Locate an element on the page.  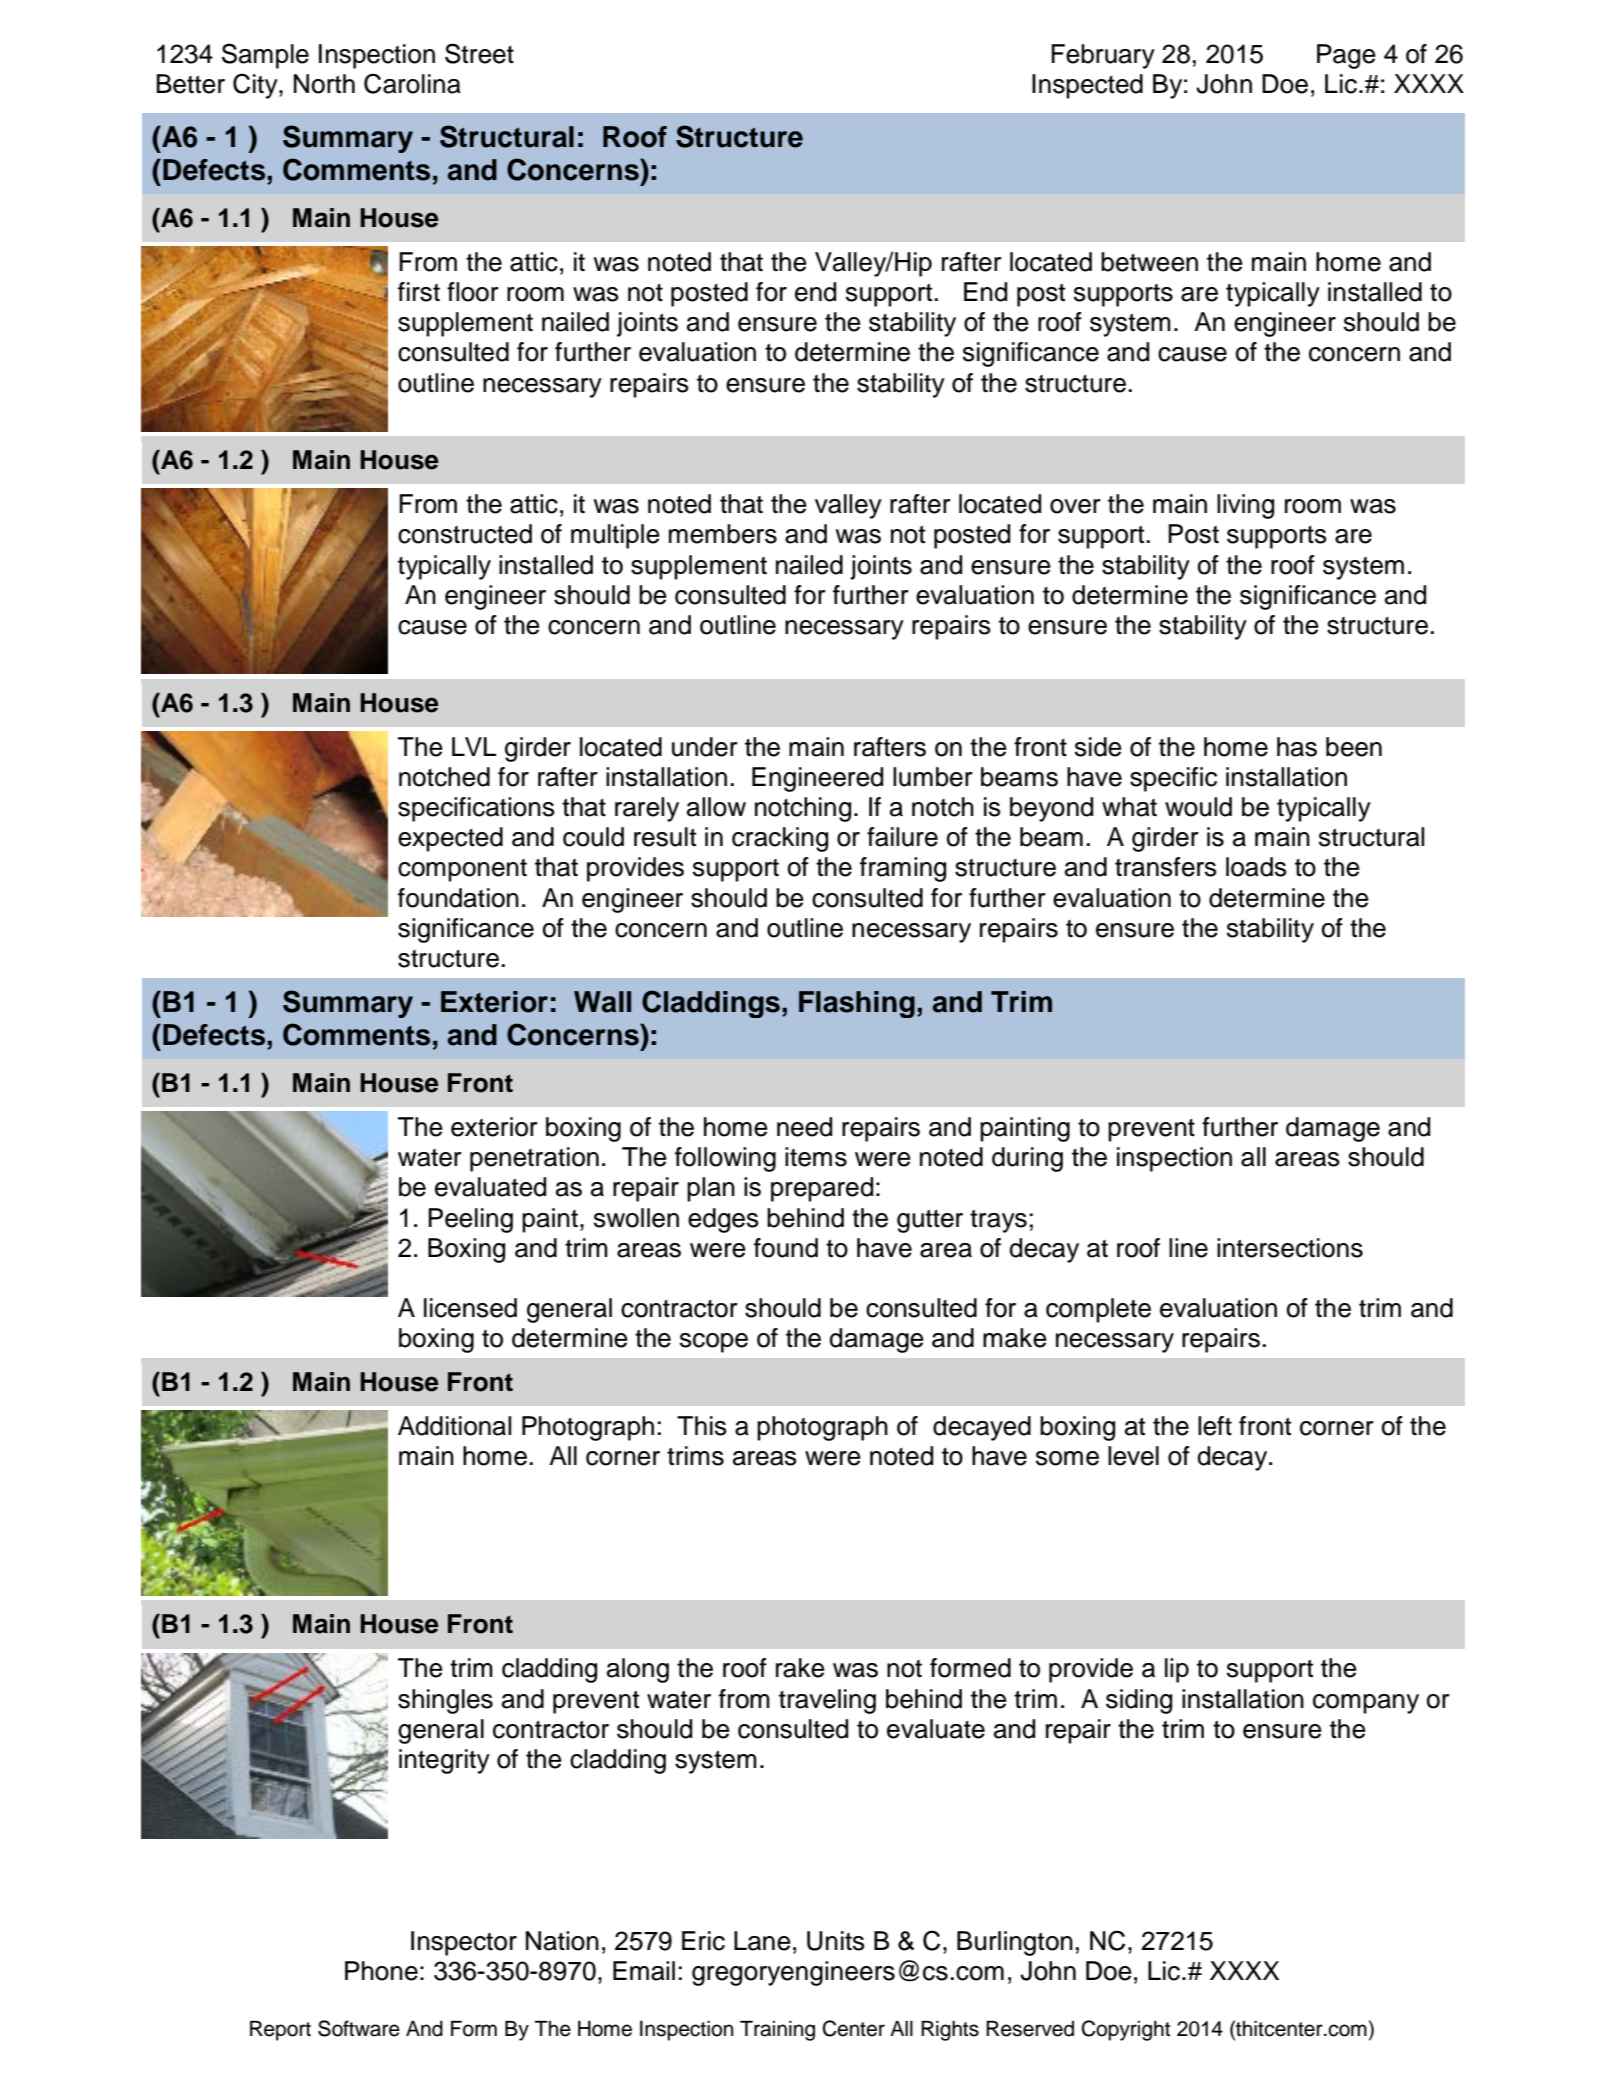
This is located at coordinates (702, 1426).
